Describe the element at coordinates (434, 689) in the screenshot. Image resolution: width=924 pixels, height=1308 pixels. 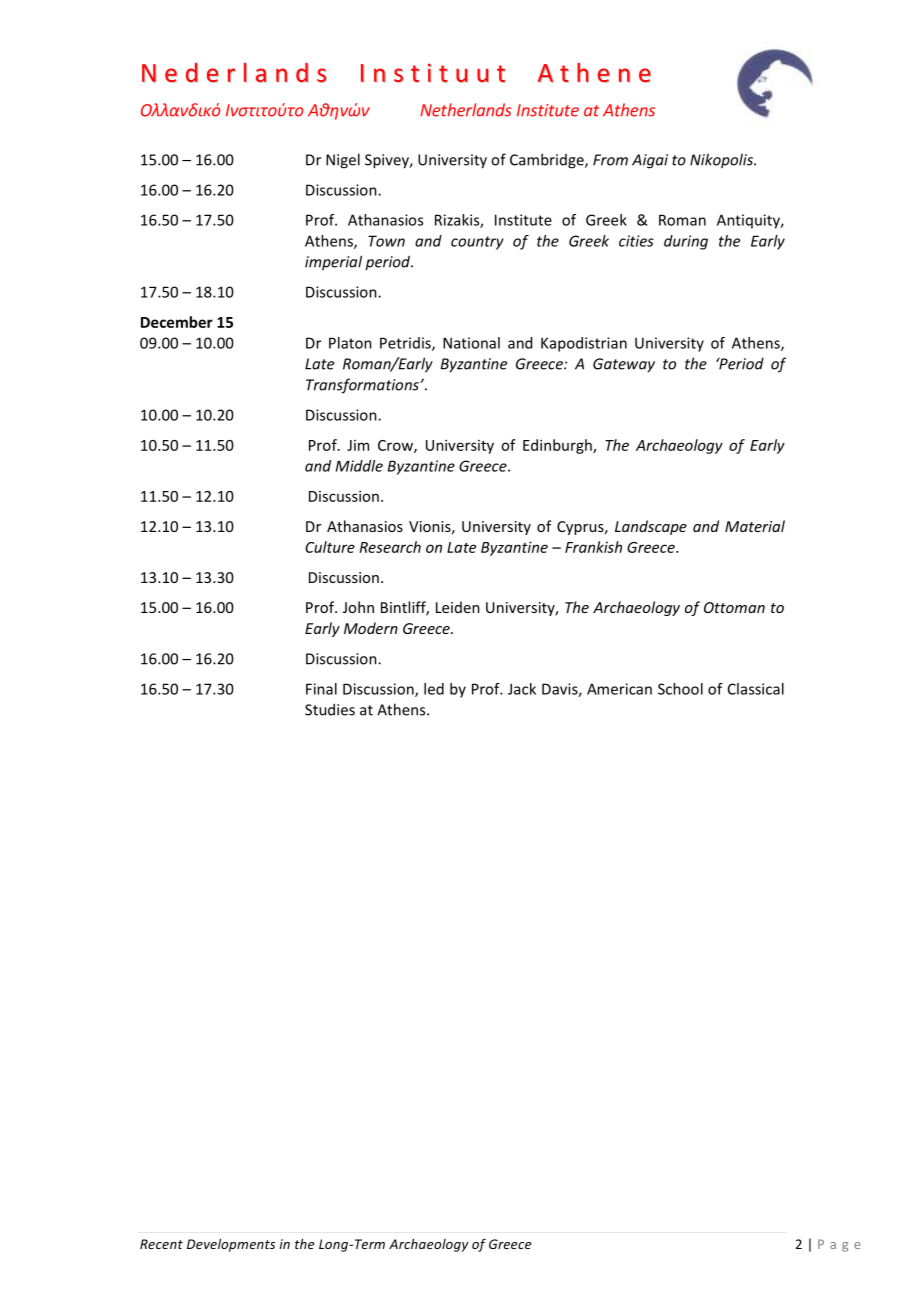
I see `led` at that location.
